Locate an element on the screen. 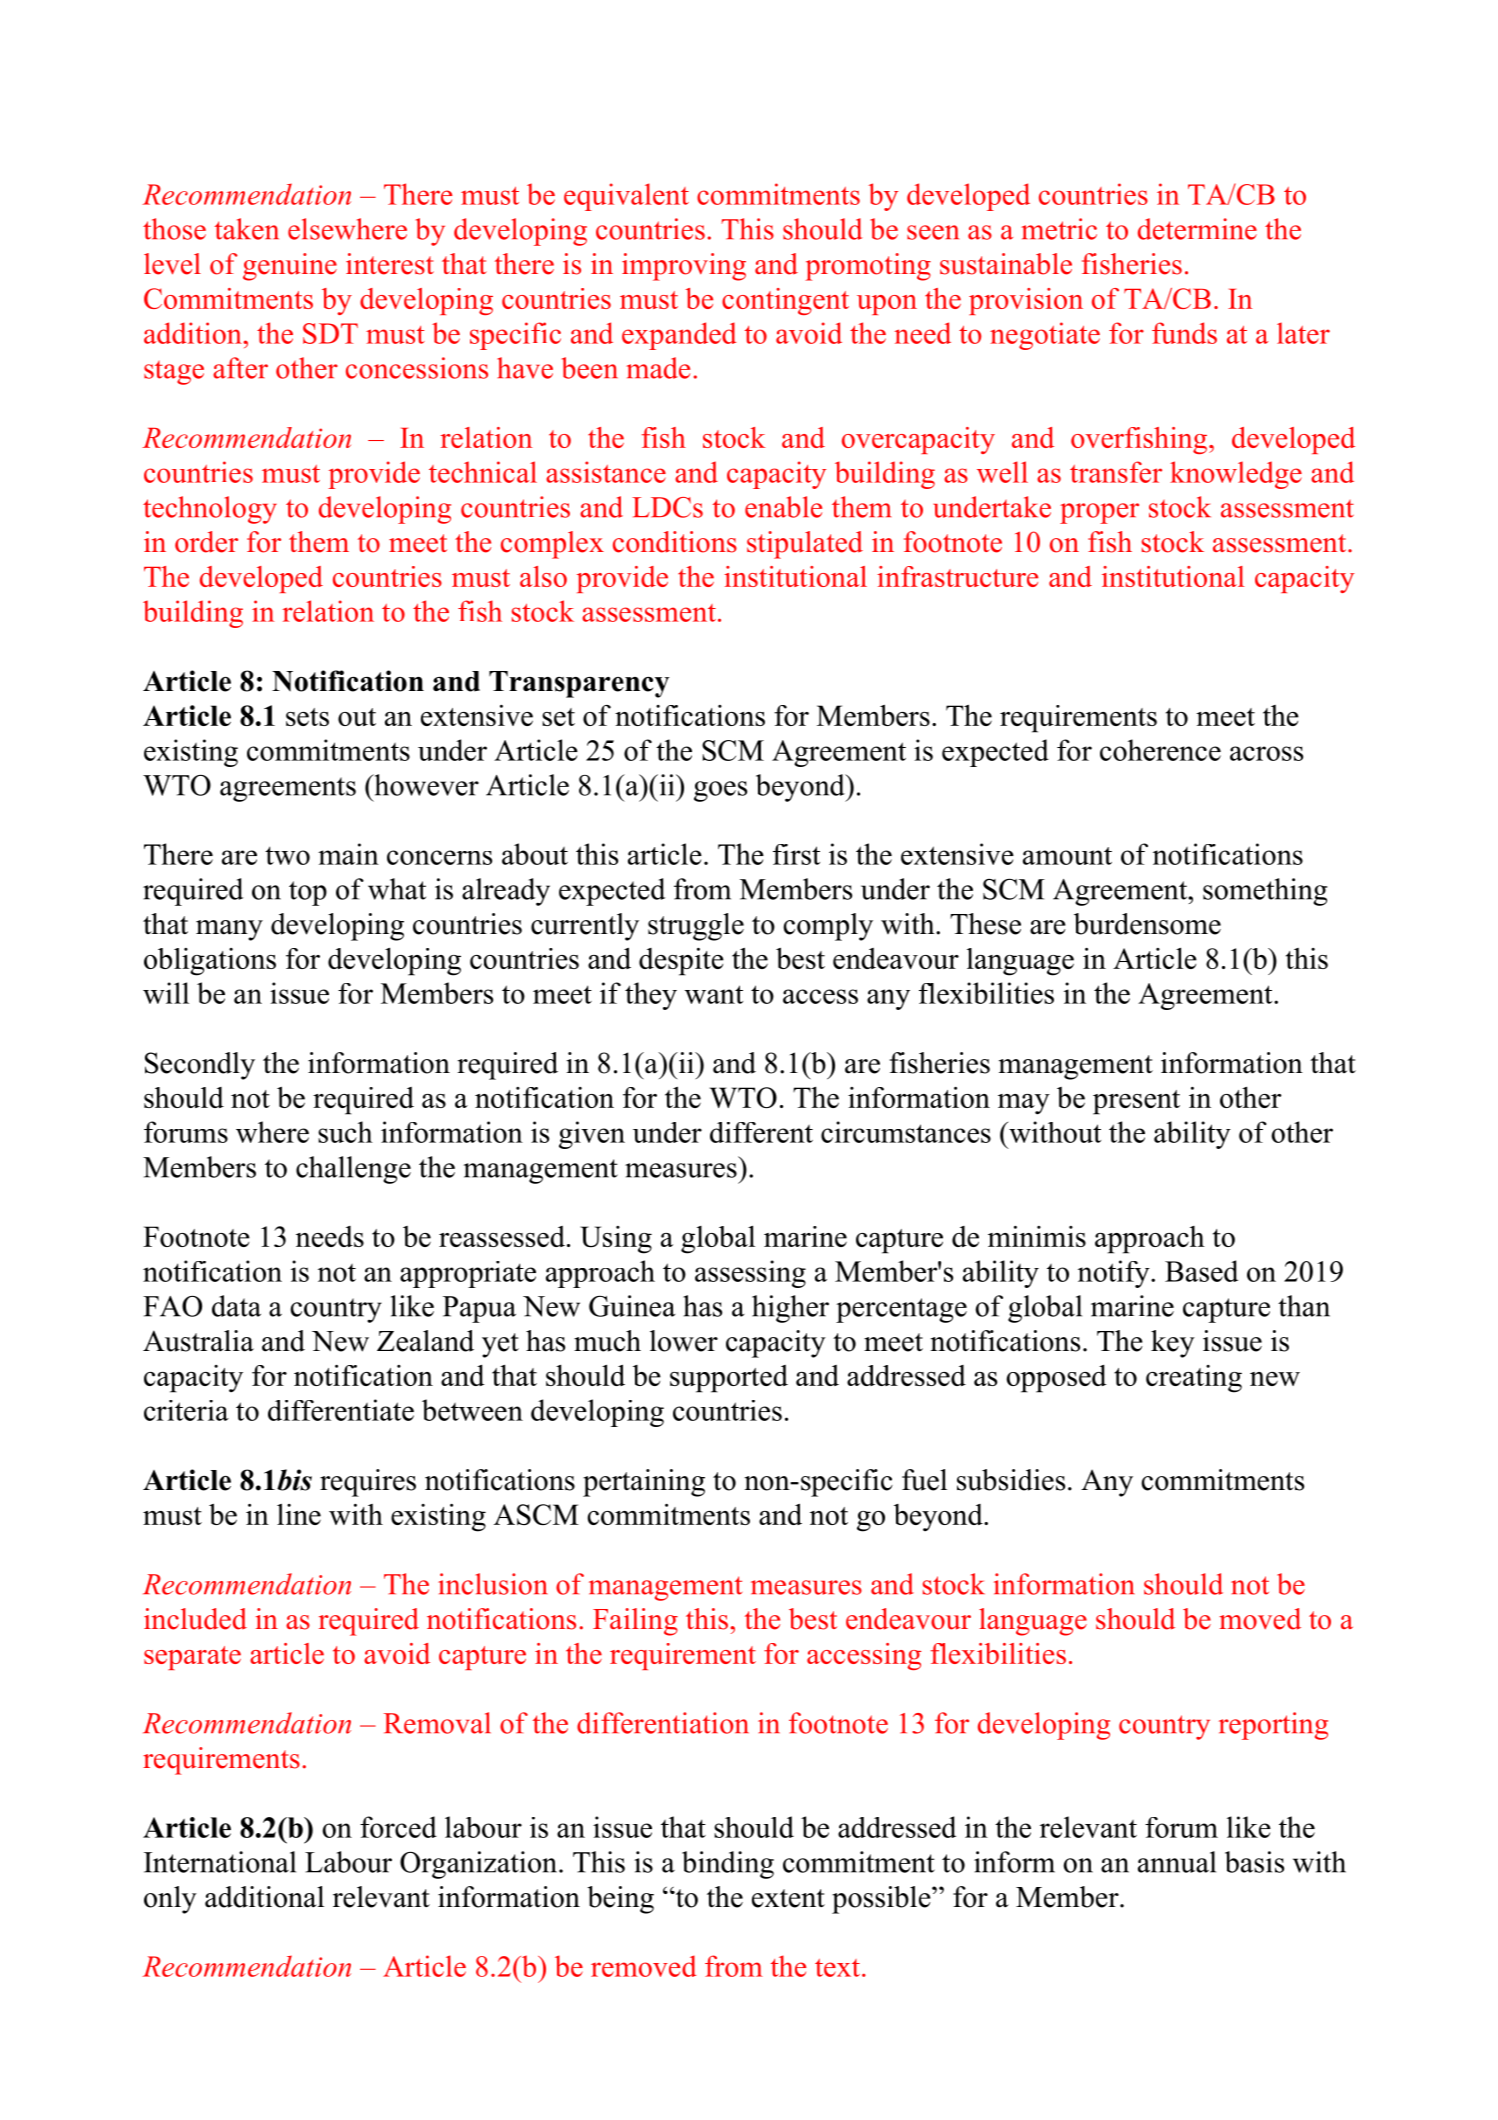 This screenshot has height=2120, width=1498. want is located at coordinates (714, 994).
